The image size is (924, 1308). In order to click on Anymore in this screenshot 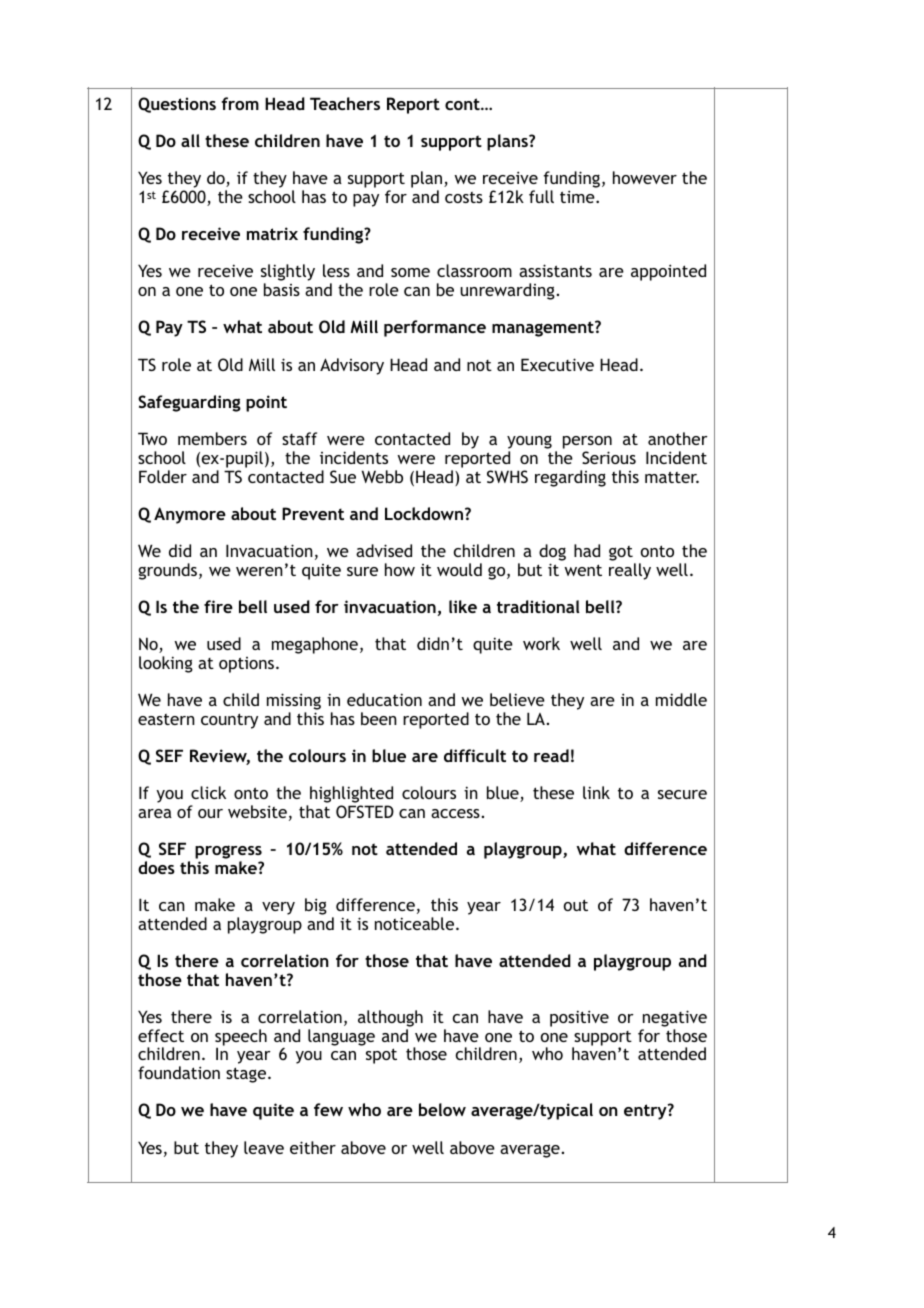, I will do `click(190, 515)`.
